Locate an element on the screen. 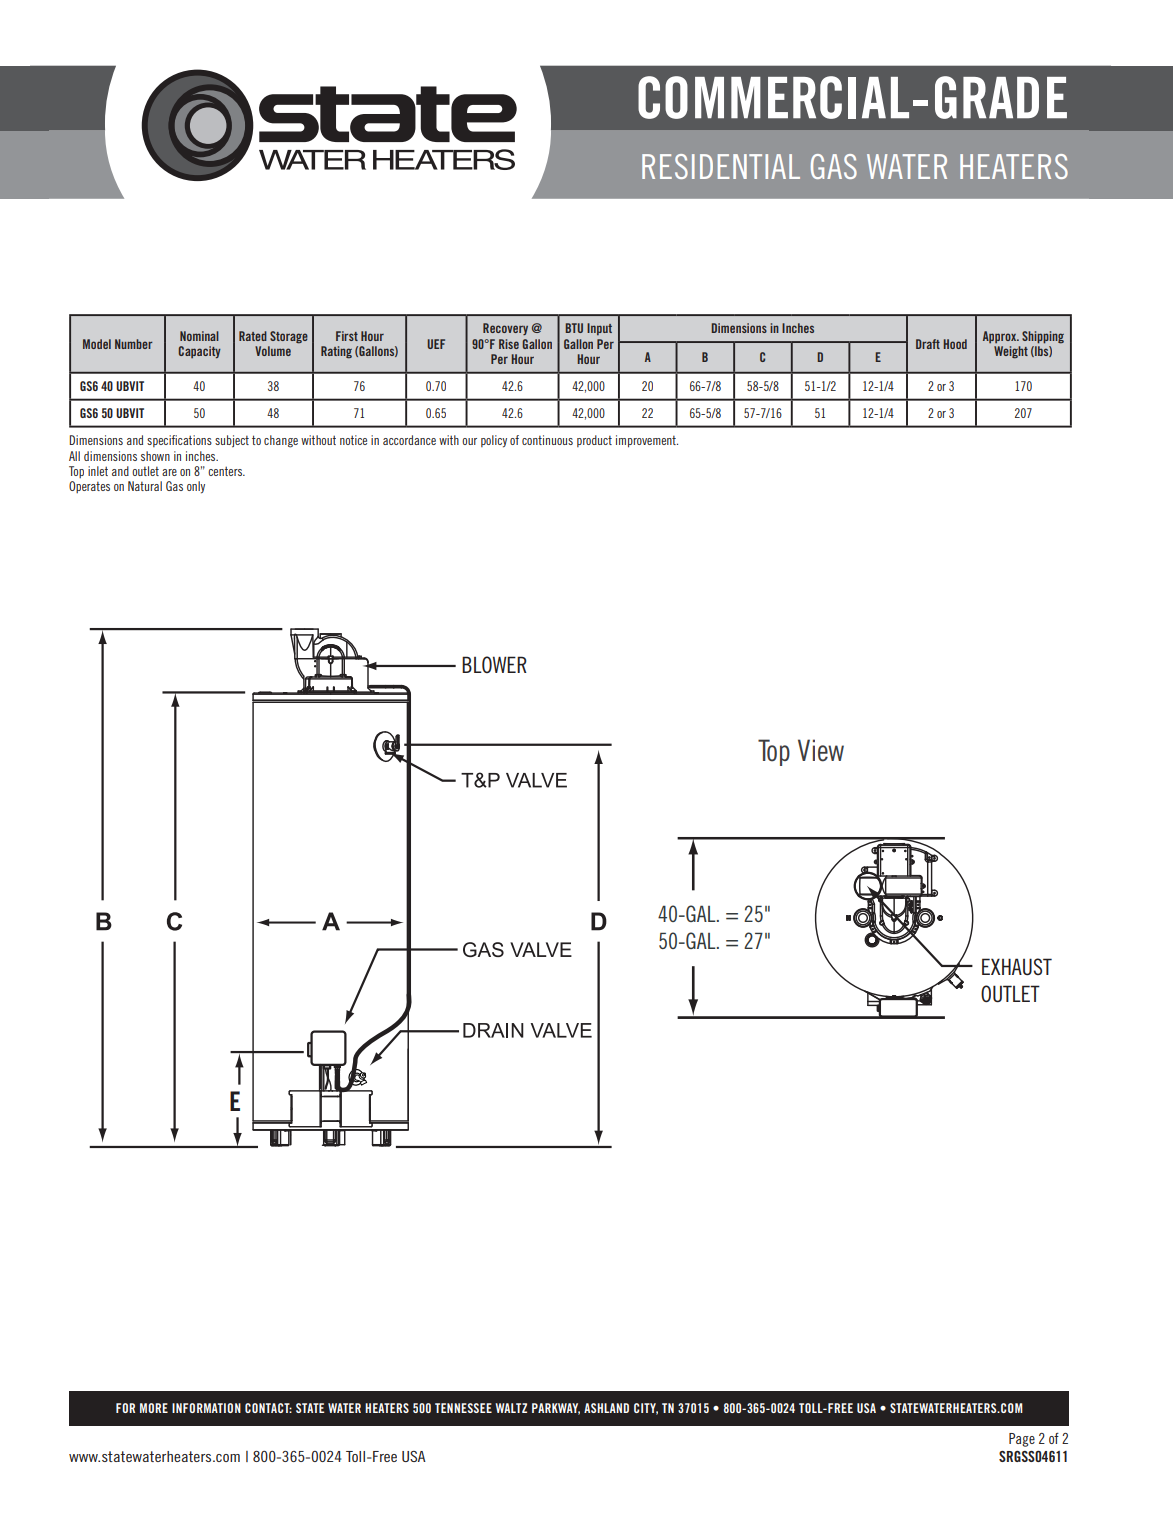 Image resolution: width=1173 pixels, height=1518 pixels. EXHAUST is located at coordinates (1017, 967).
